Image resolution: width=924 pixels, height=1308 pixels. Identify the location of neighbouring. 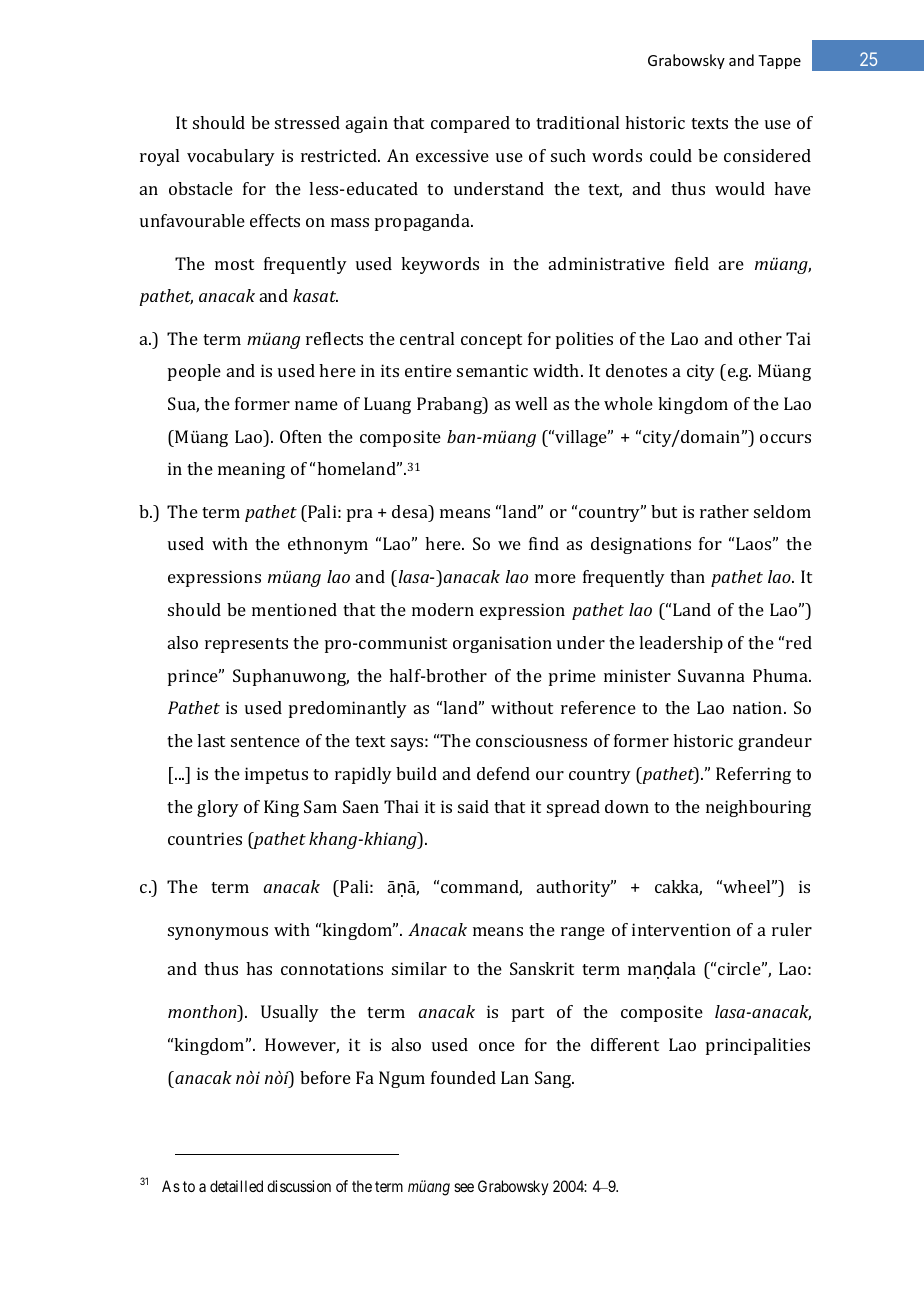
(758, 808).
